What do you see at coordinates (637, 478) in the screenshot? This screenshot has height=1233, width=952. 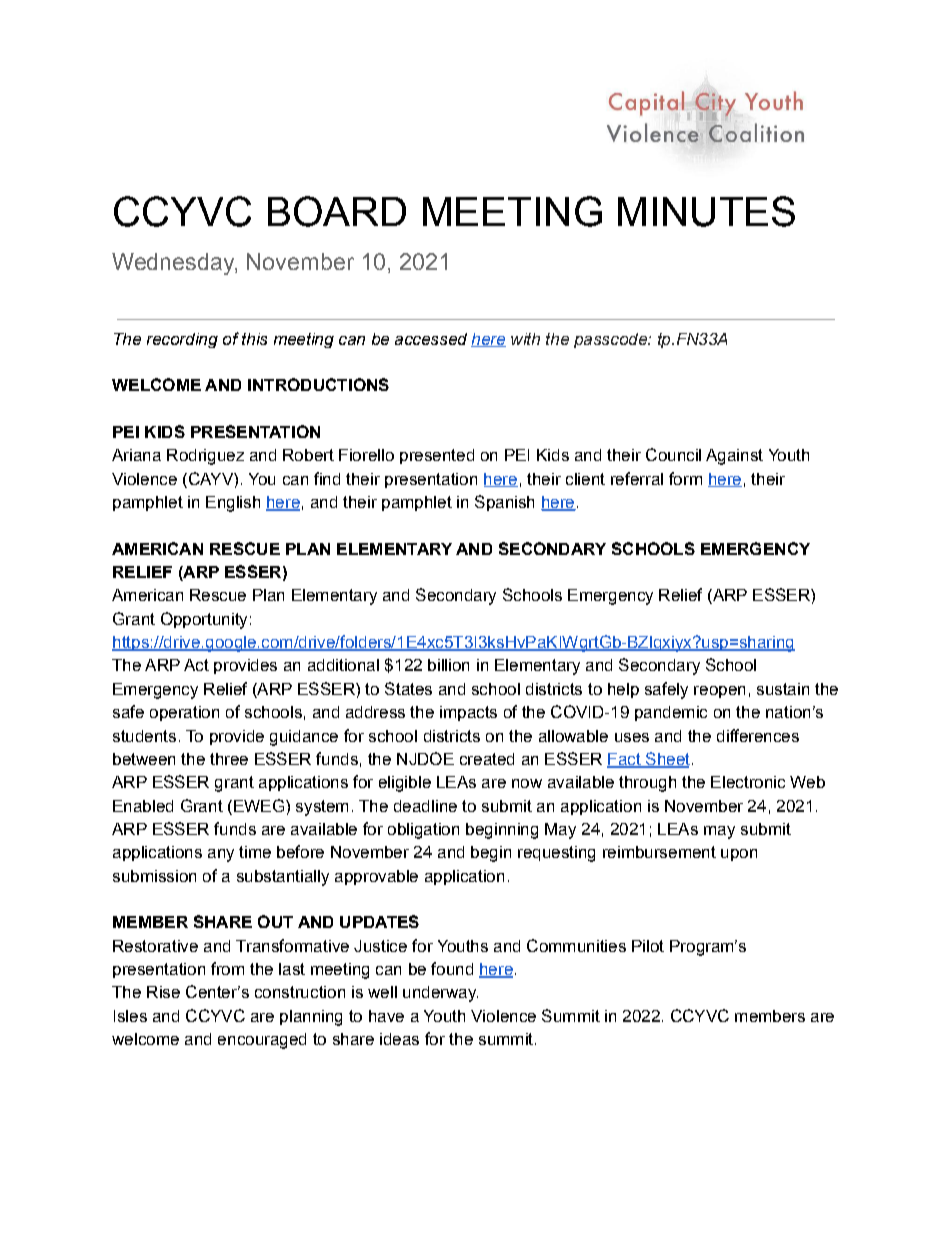 I see `referral` at bounding box center [637, 478].
